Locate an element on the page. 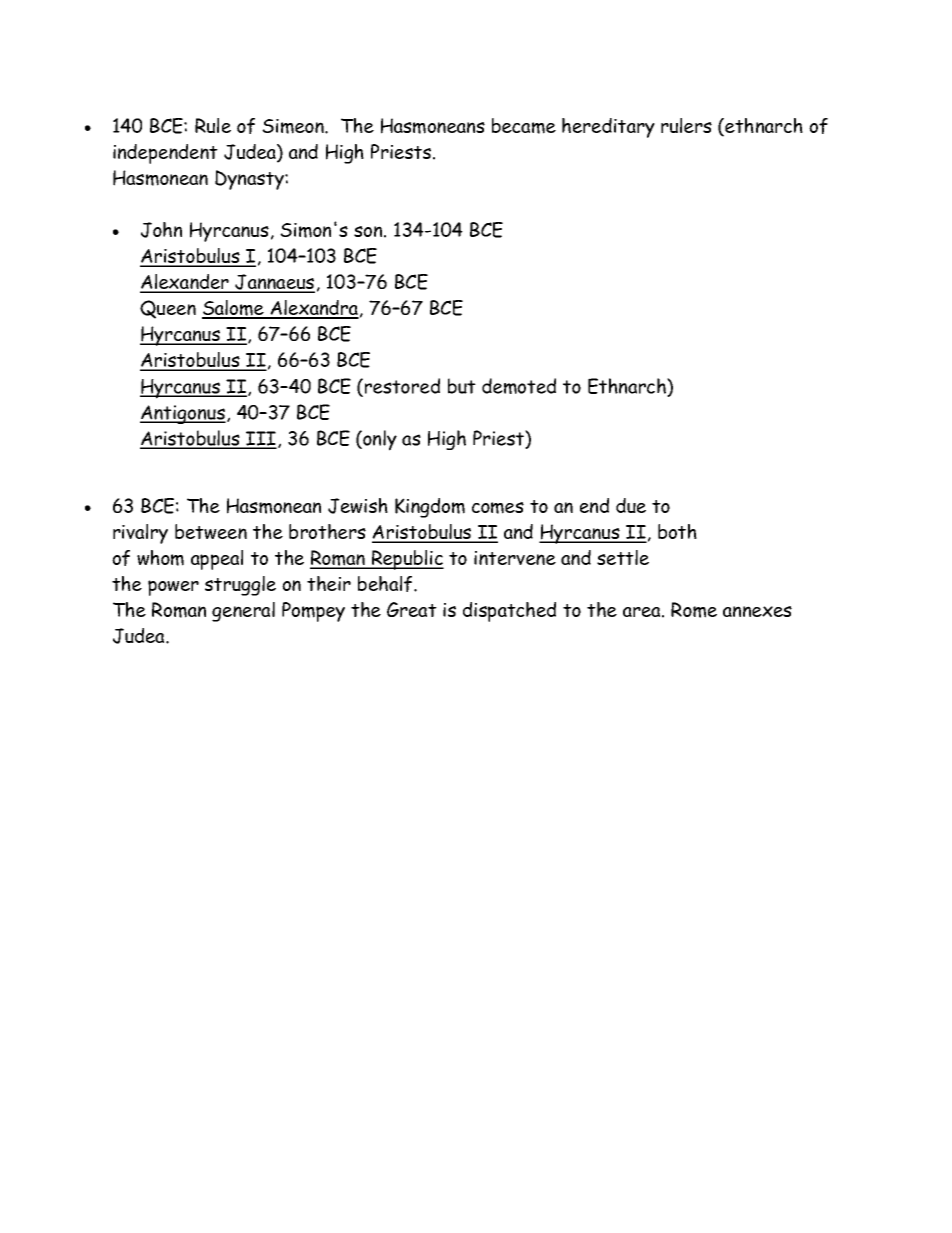 This image has height=1233, width=952. III is located at coordinates (260, 439).
